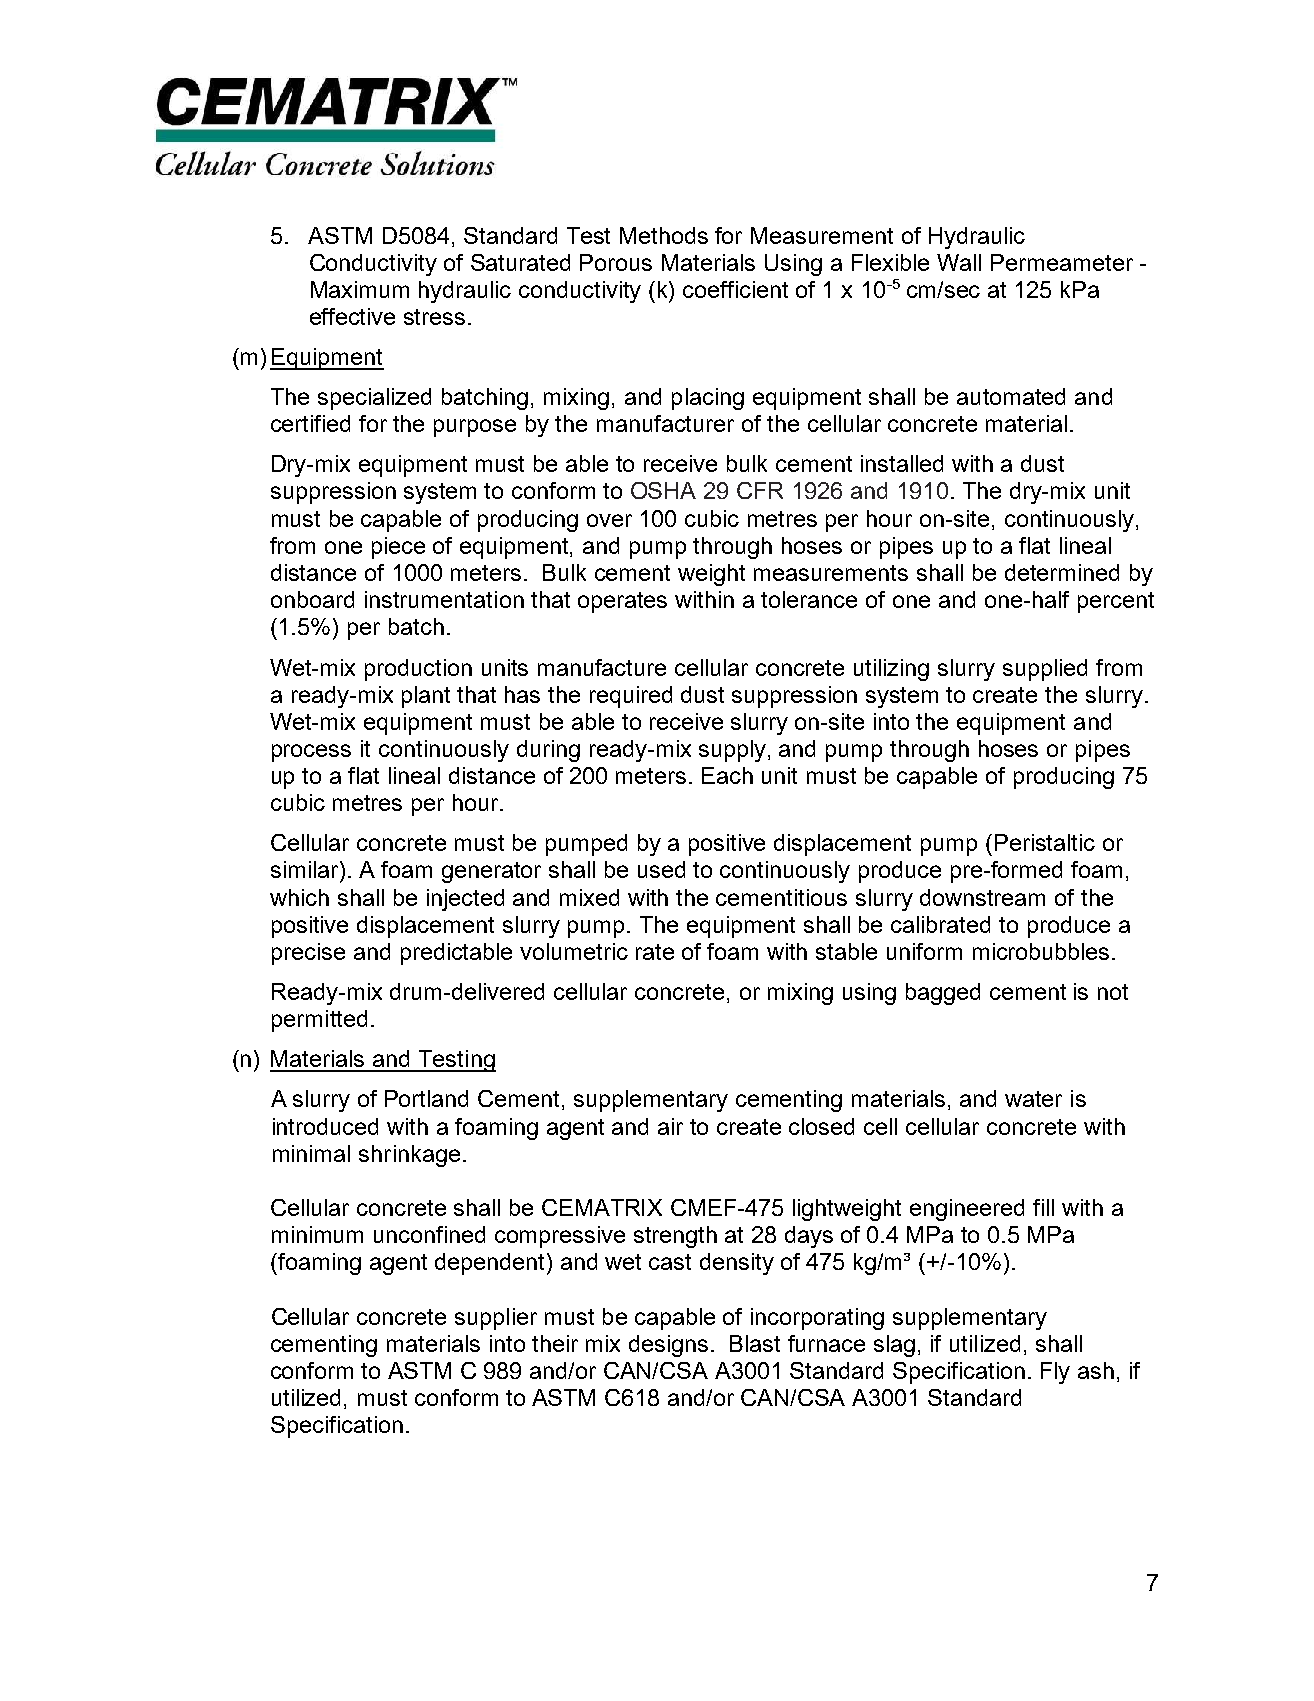  I want to click on supplier, so click(496, 1319).
